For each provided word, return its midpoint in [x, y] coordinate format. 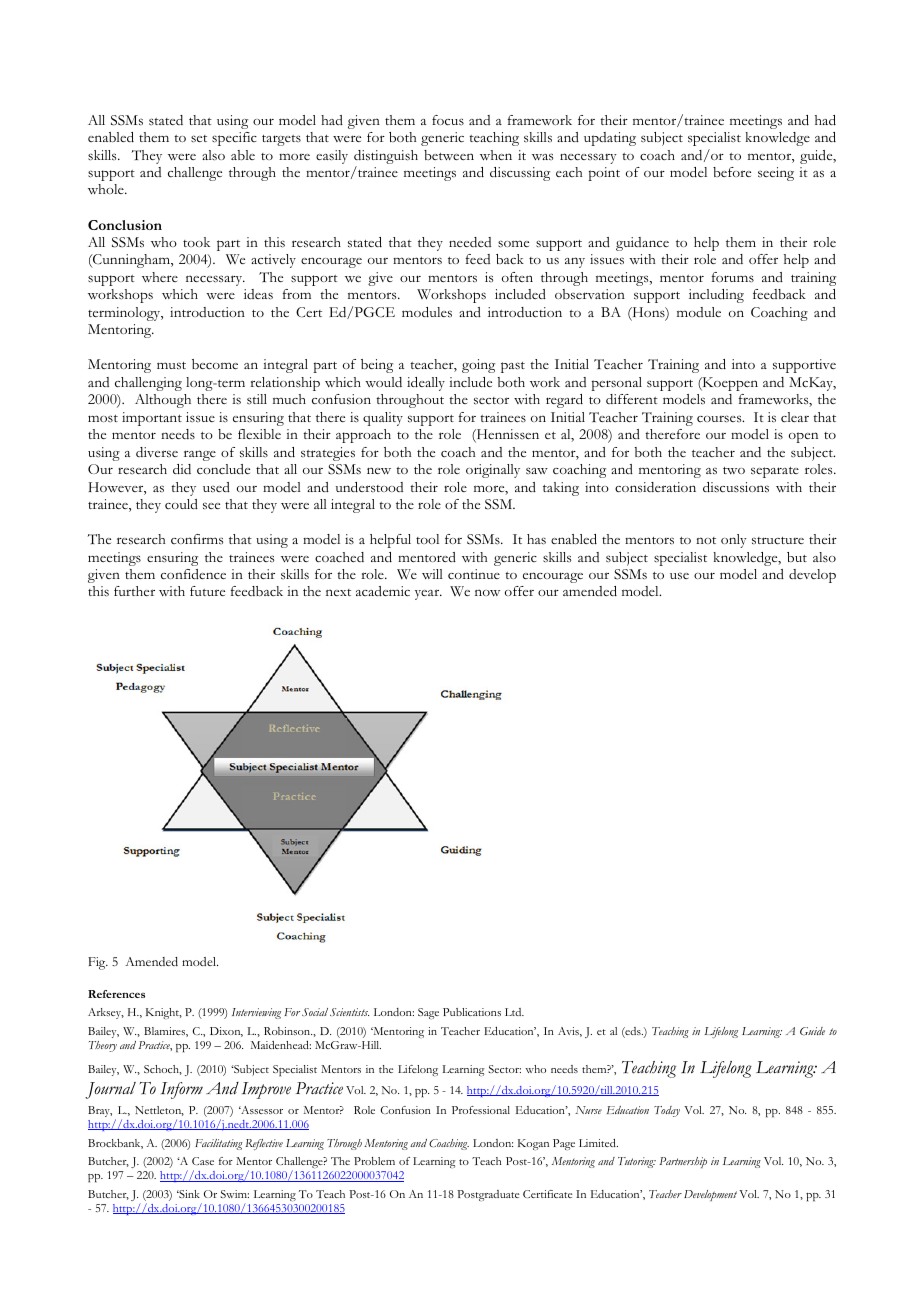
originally [493, 471]
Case [203, 1161]
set [199, 139]
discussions [736, 487]
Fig [98, 963]
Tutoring [637, 1162]
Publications [472, 1012]
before [732, 172]
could [181, 504]
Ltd [514, 1012]
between [449, 155]
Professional [481, 1110]
